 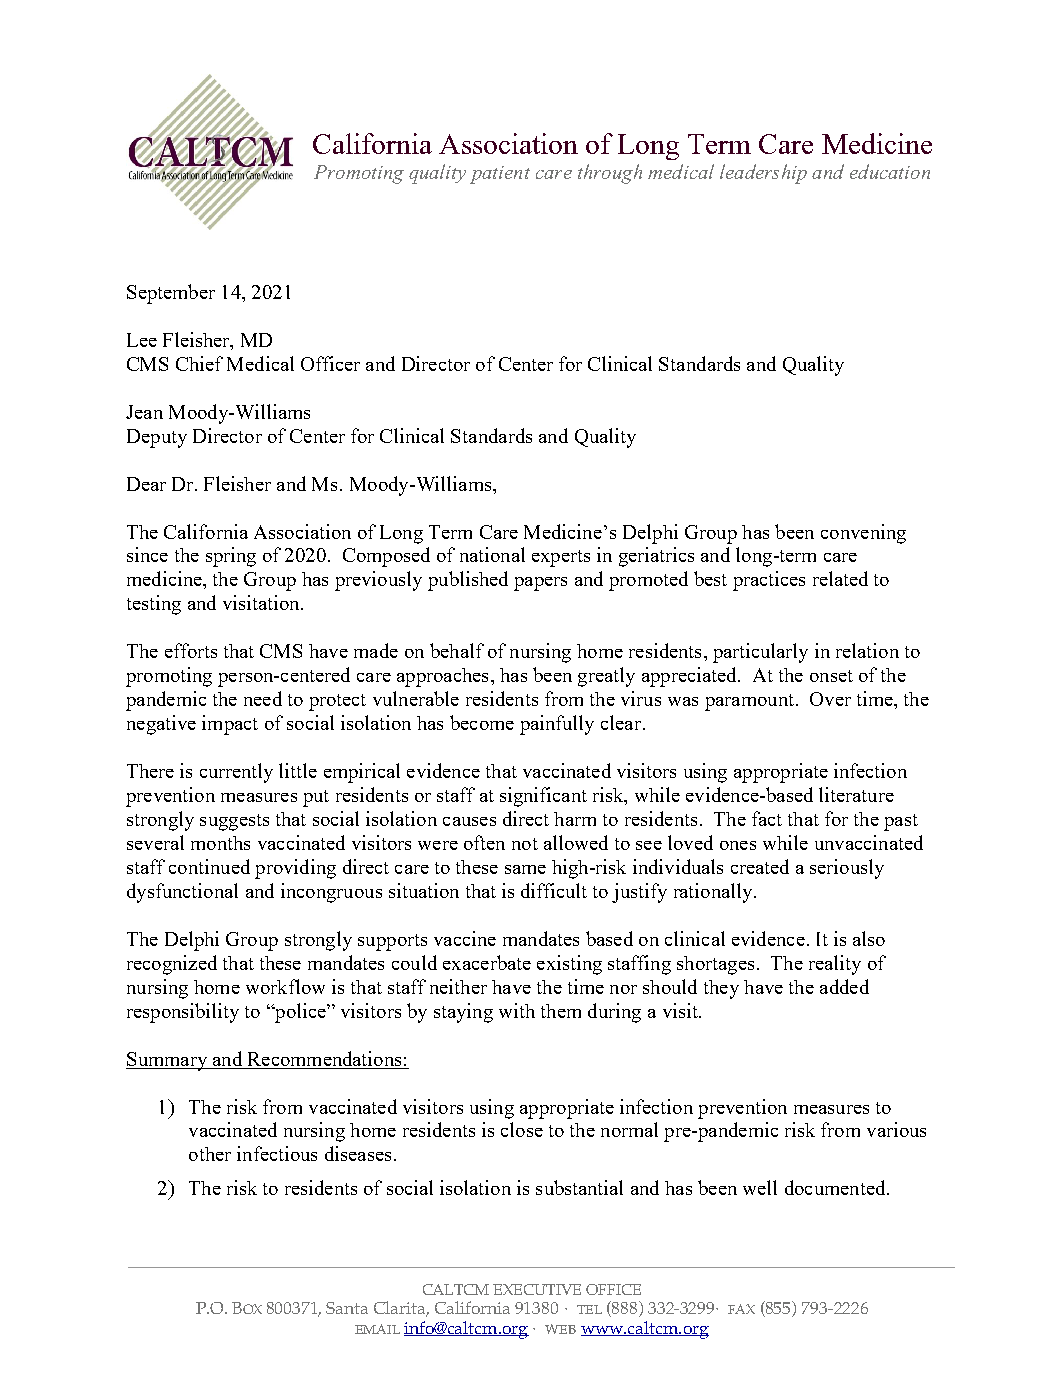 What do you see at coordinates (500, 175) in the screenshot?
I see `patient` at bounding box center [500, 175].
